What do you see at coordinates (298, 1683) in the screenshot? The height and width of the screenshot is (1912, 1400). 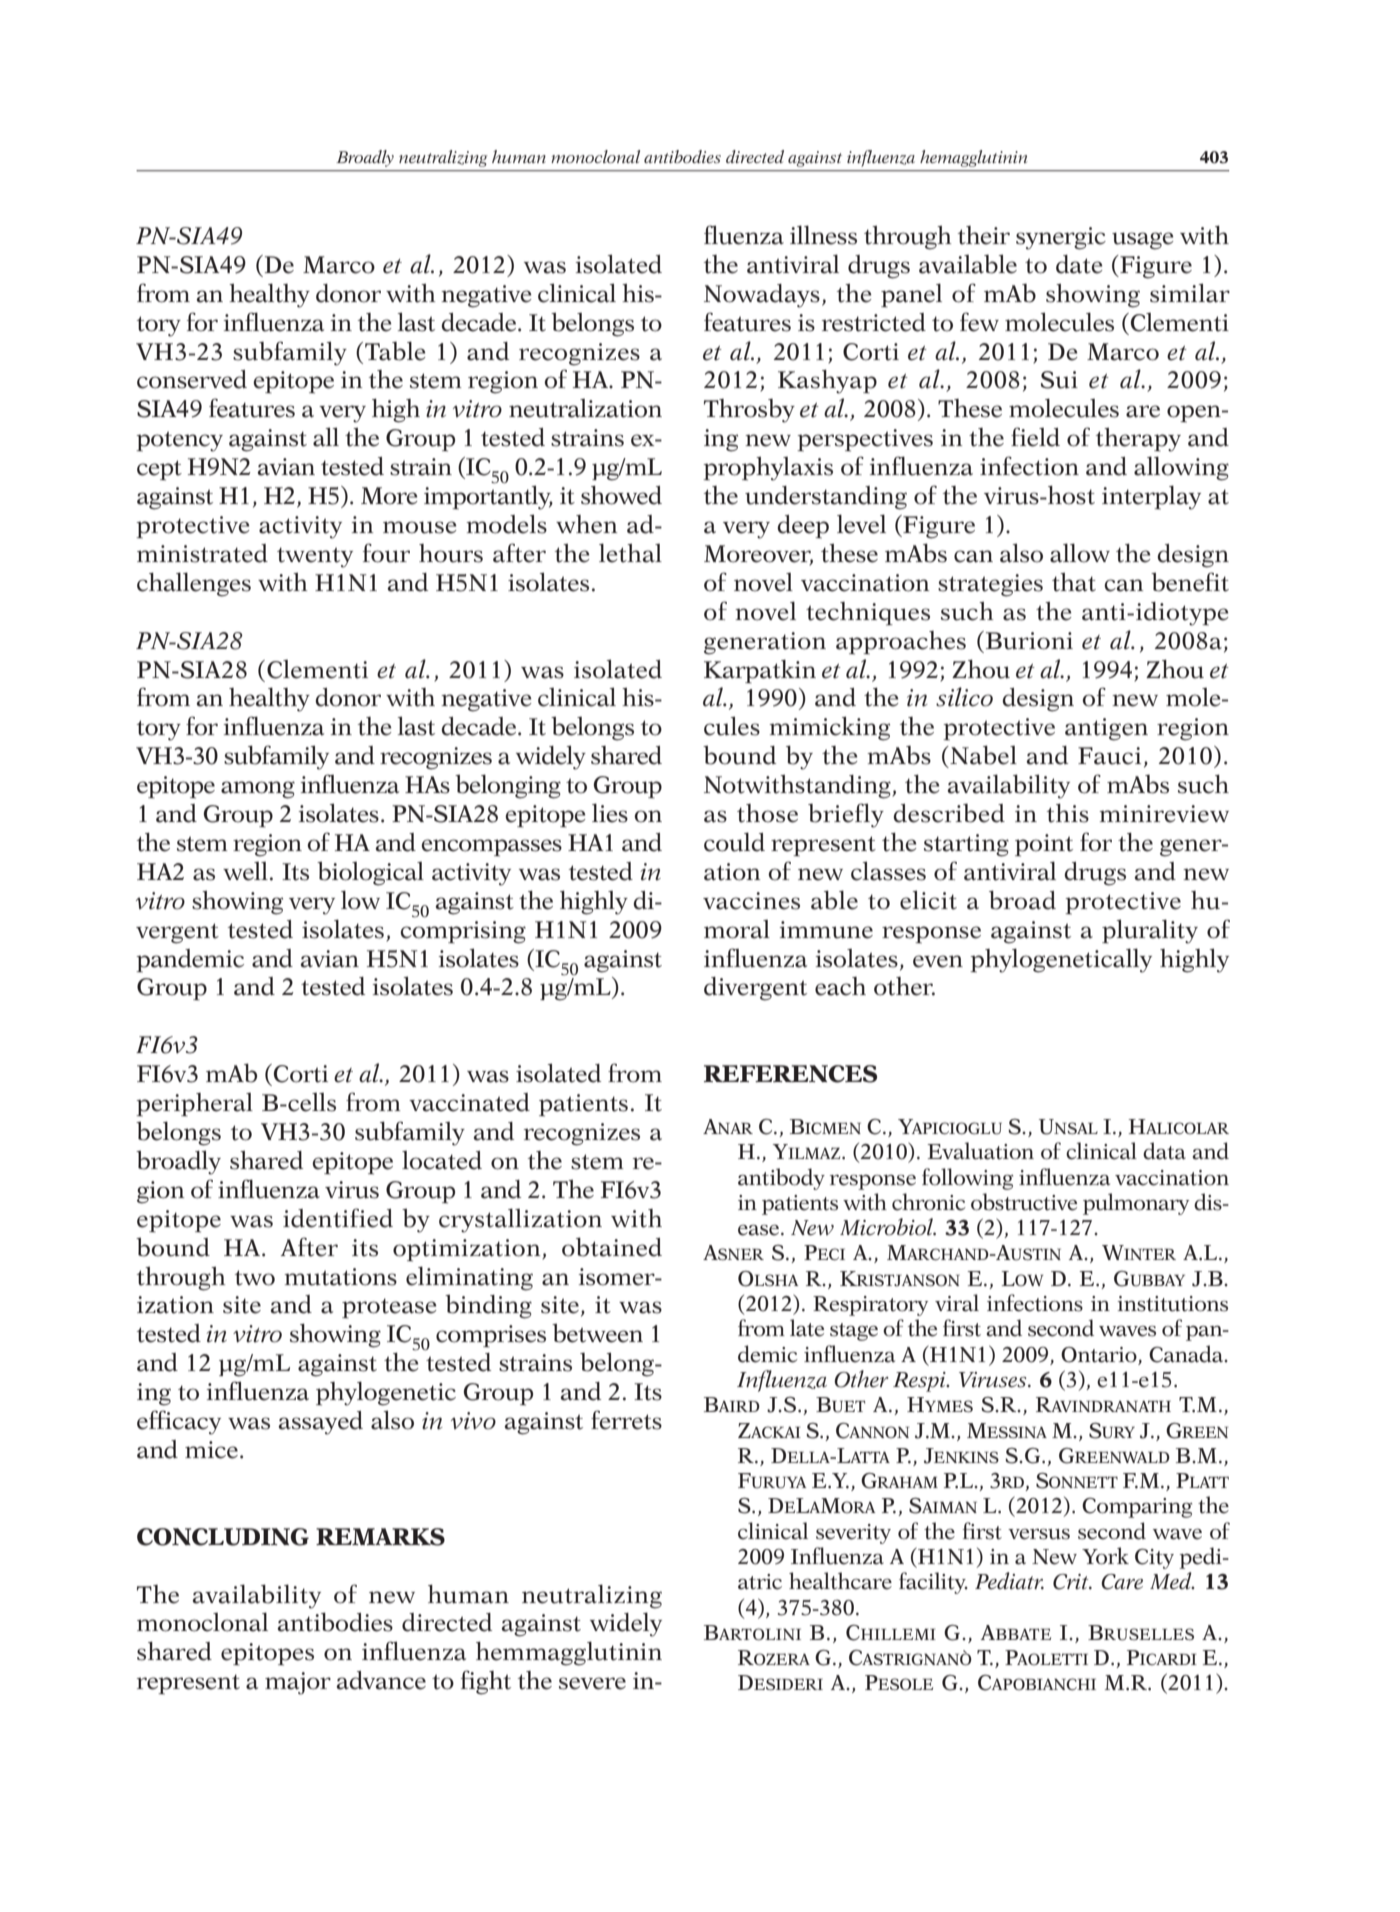 I see `major` at bounding box center [298, 1683].
